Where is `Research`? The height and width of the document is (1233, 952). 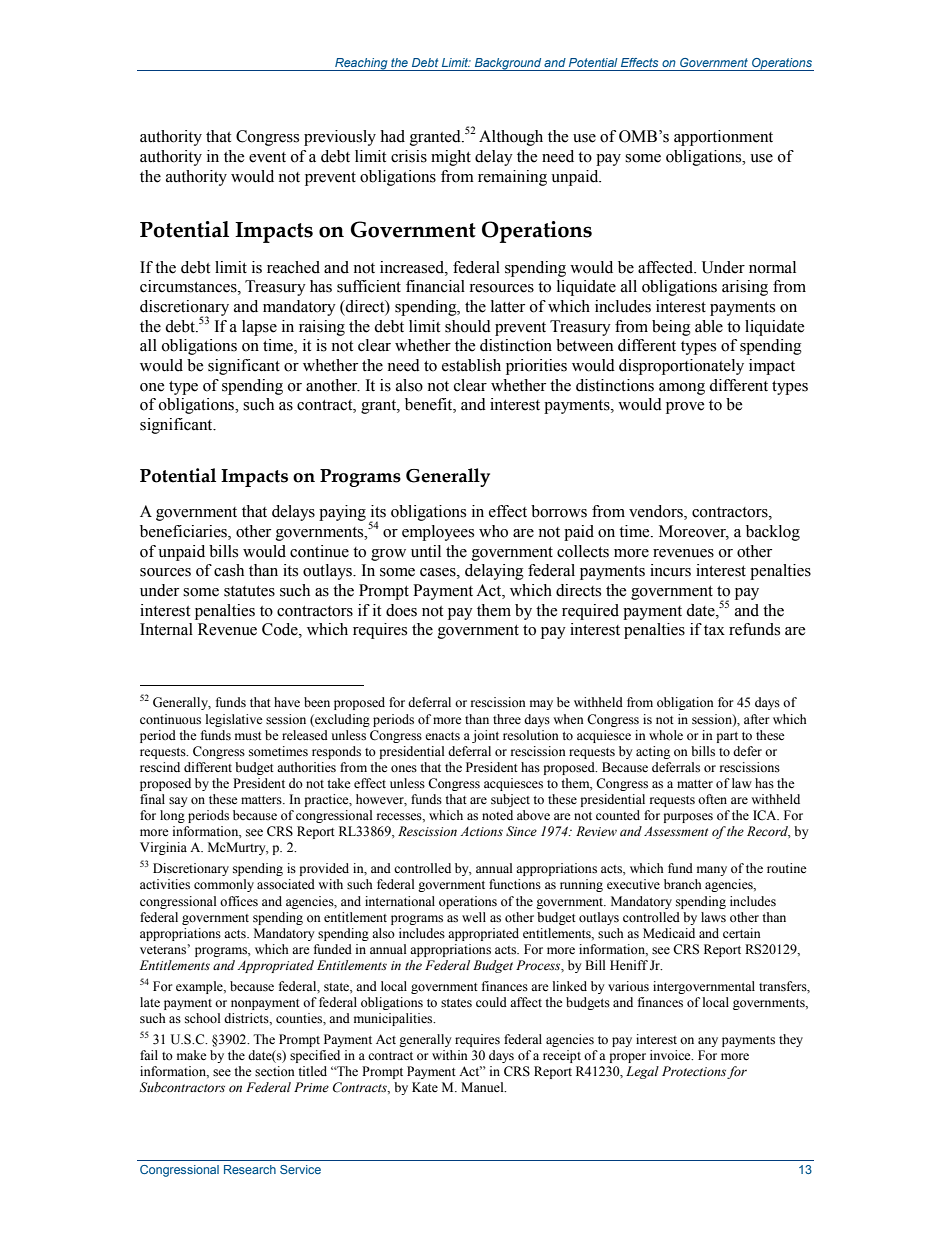 Research is located at coordinates (250, 1169).
